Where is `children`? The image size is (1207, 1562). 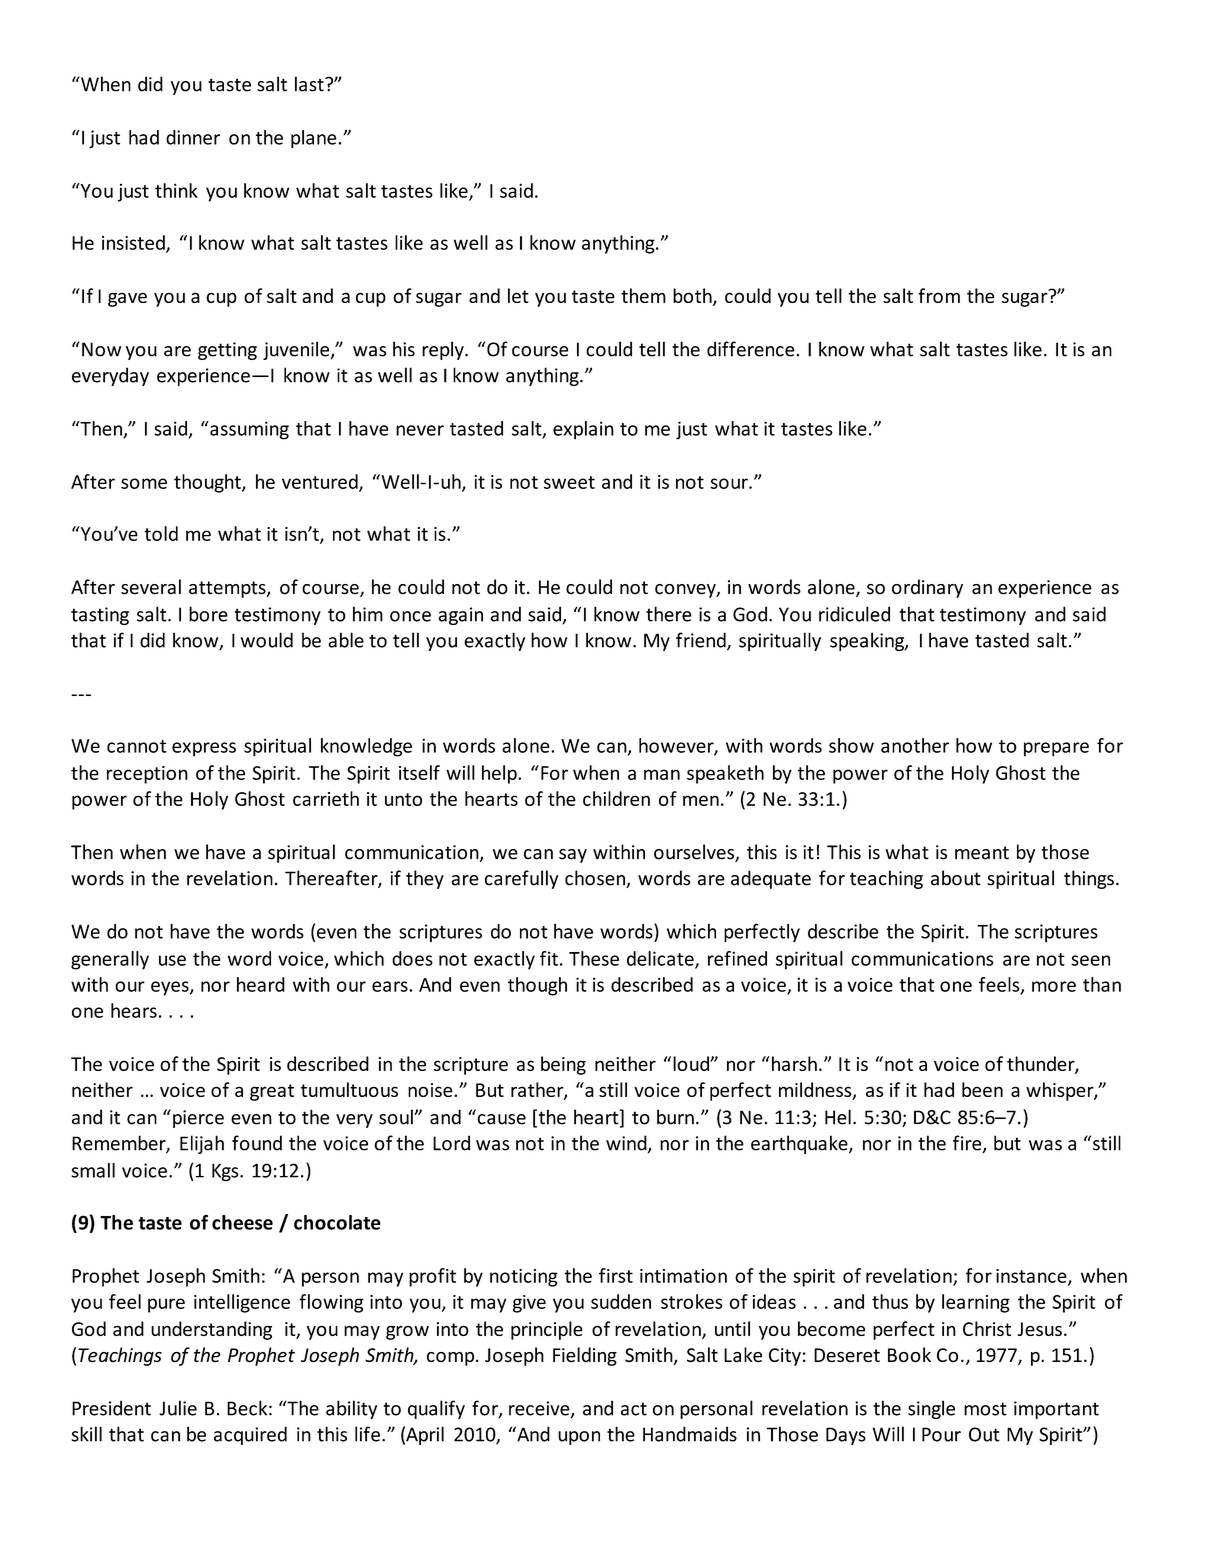 children is located at coordinates (616, 798).
